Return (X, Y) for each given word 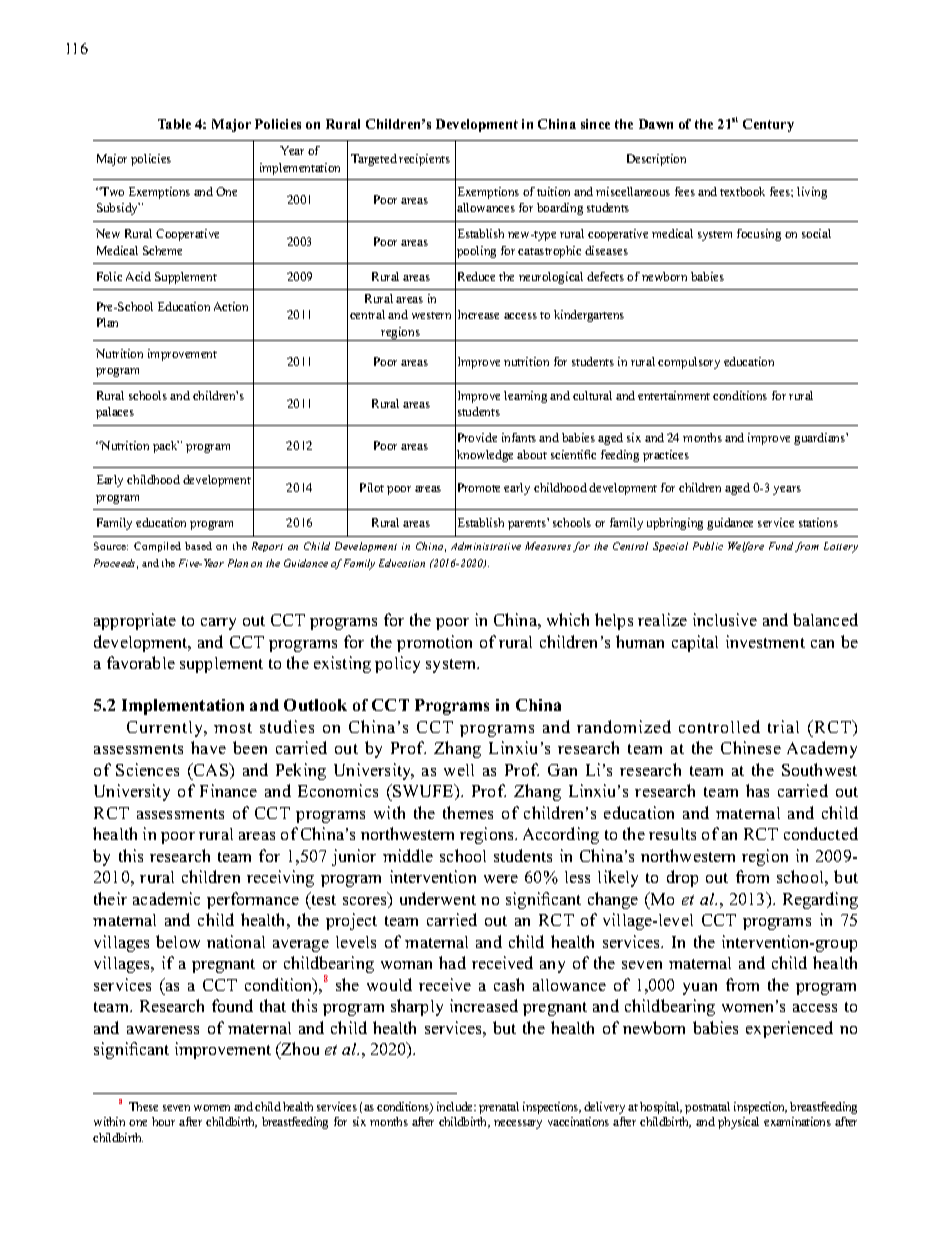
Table (174, 124)
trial (783, 726)
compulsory (689, 363)
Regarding (820, 900)
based (198, 546)
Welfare (746, 547)
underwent (438, 898)
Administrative (486, 546)
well (459, 770)
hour (163, 1121)
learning (525, 397)
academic (166, 898)
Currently (166, 729)
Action (231, 306)
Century (768, 125)
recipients (424, 160)
